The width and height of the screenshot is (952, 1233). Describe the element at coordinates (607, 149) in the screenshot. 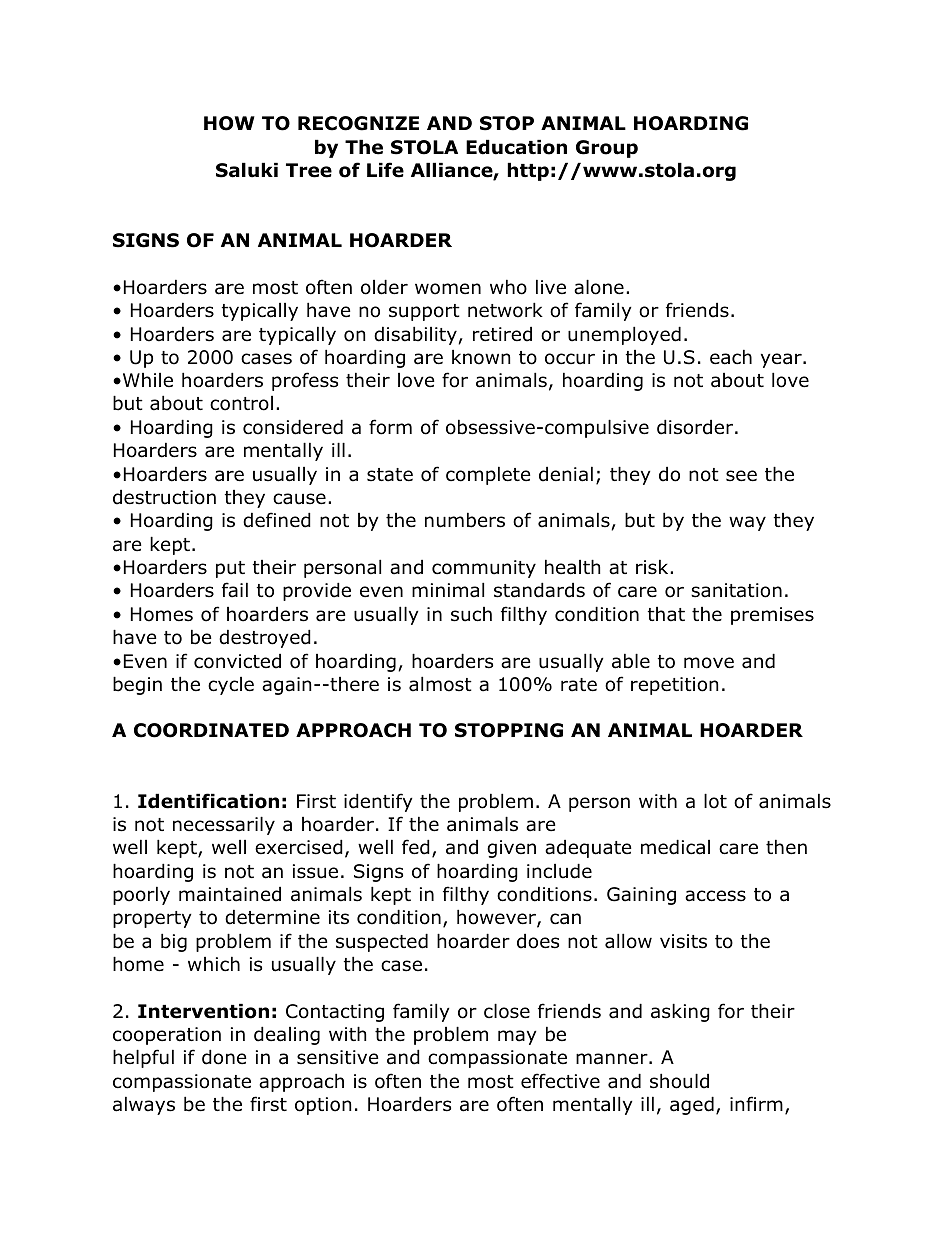

I see `Group` at that location.
